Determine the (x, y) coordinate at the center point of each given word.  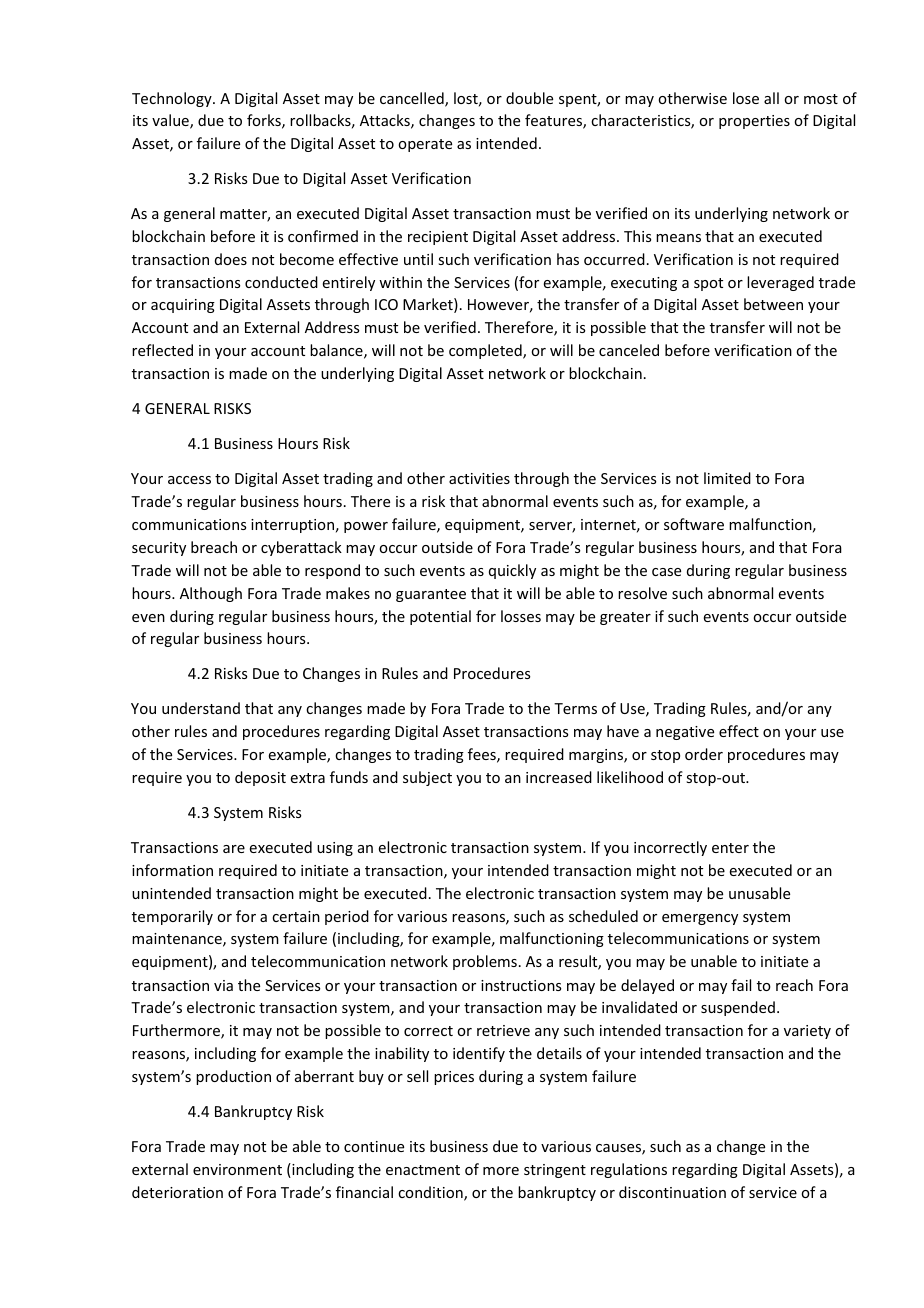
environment (237, 1169)
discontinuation (672, 1192)
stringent (555, 1171)
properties (754, 122)
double (529, 98)
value (171, 121)
